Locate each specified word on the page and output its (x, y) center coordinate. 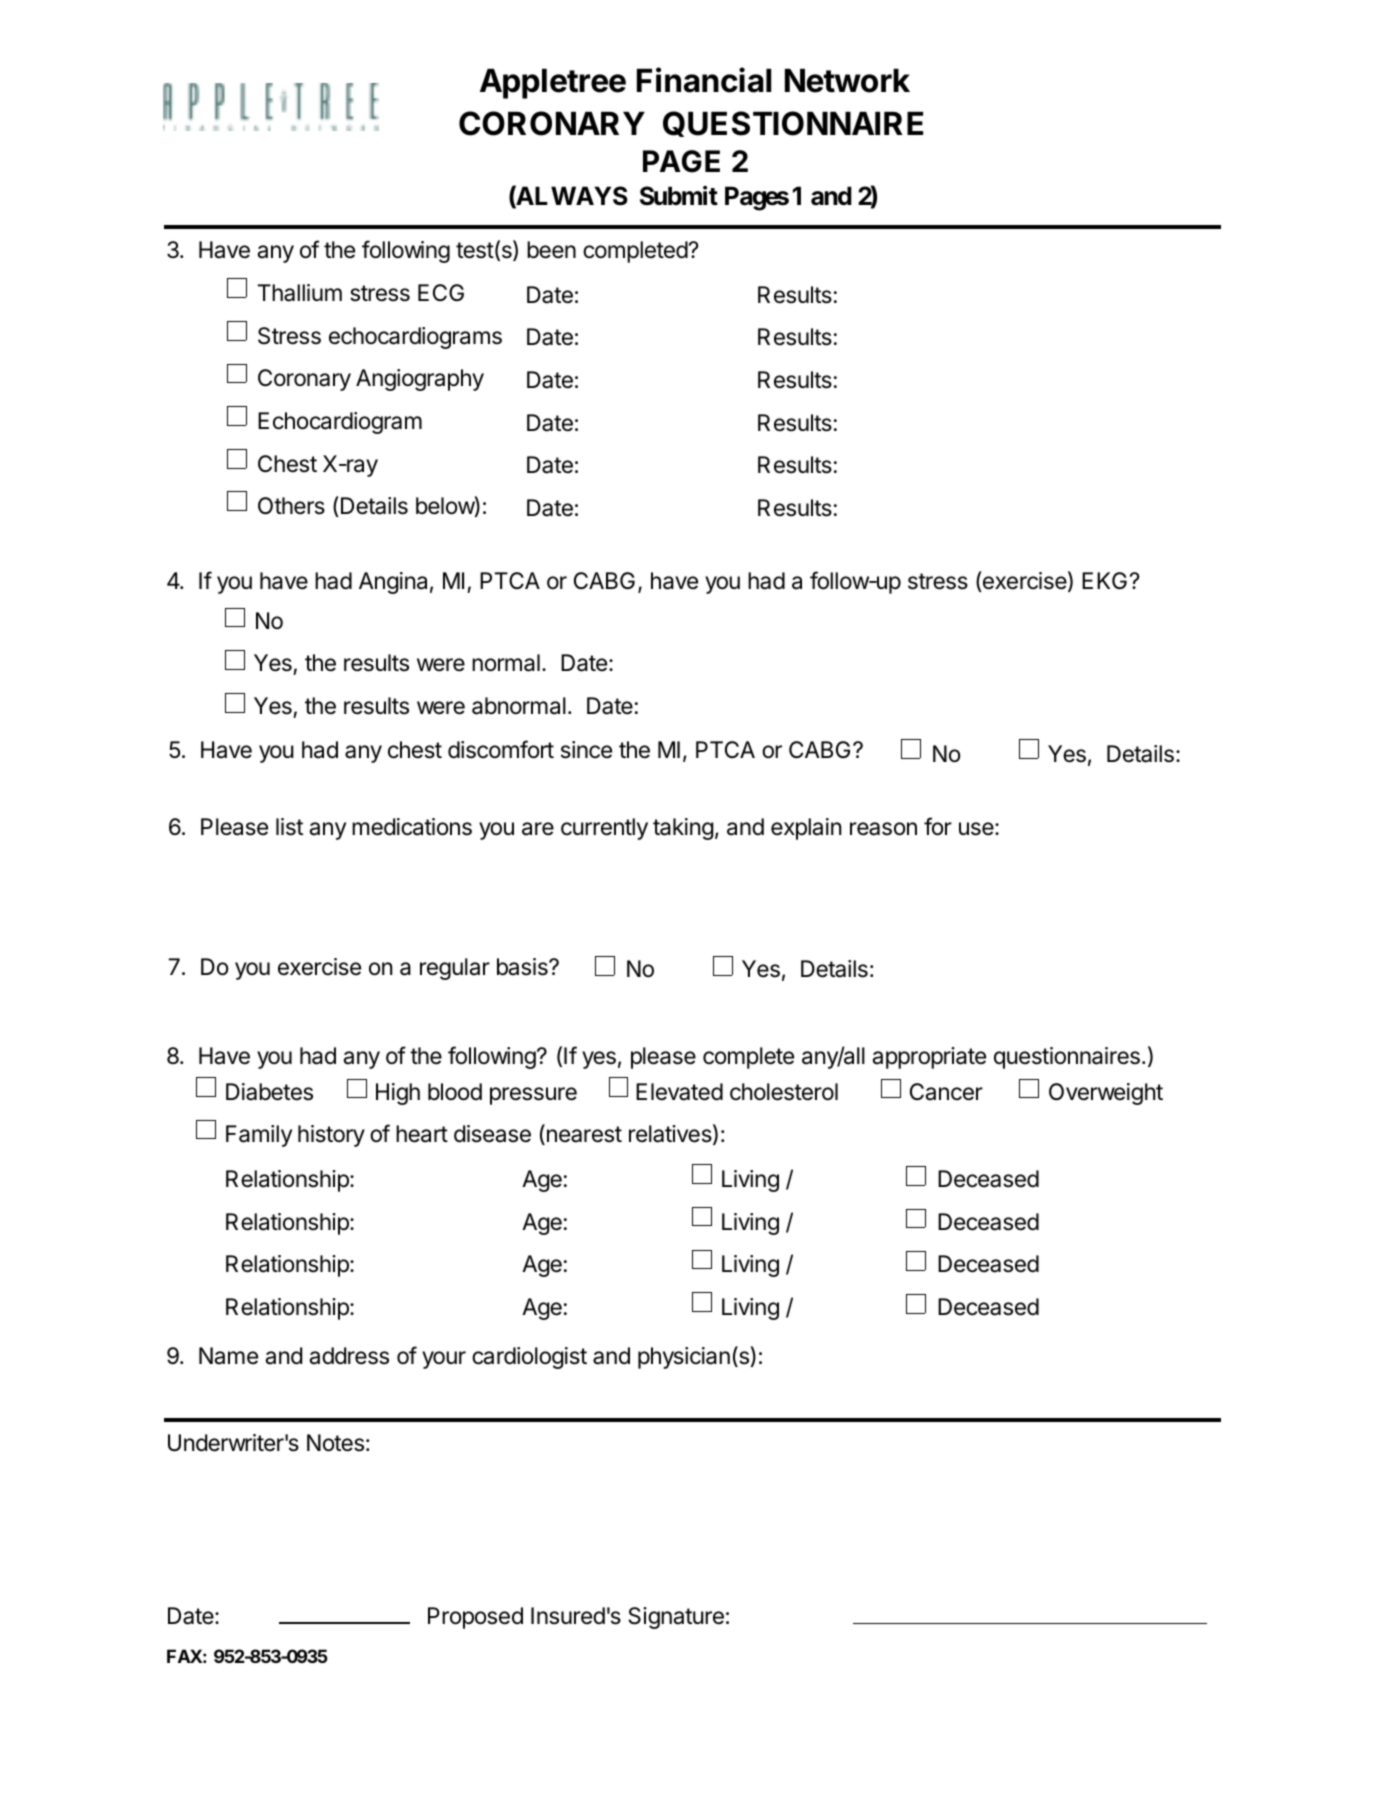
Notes (335, 1443)
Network (847, 81)
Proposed (475, 1618)
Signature (676, 1618)
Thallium (300, 293)
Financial (704, 80)
